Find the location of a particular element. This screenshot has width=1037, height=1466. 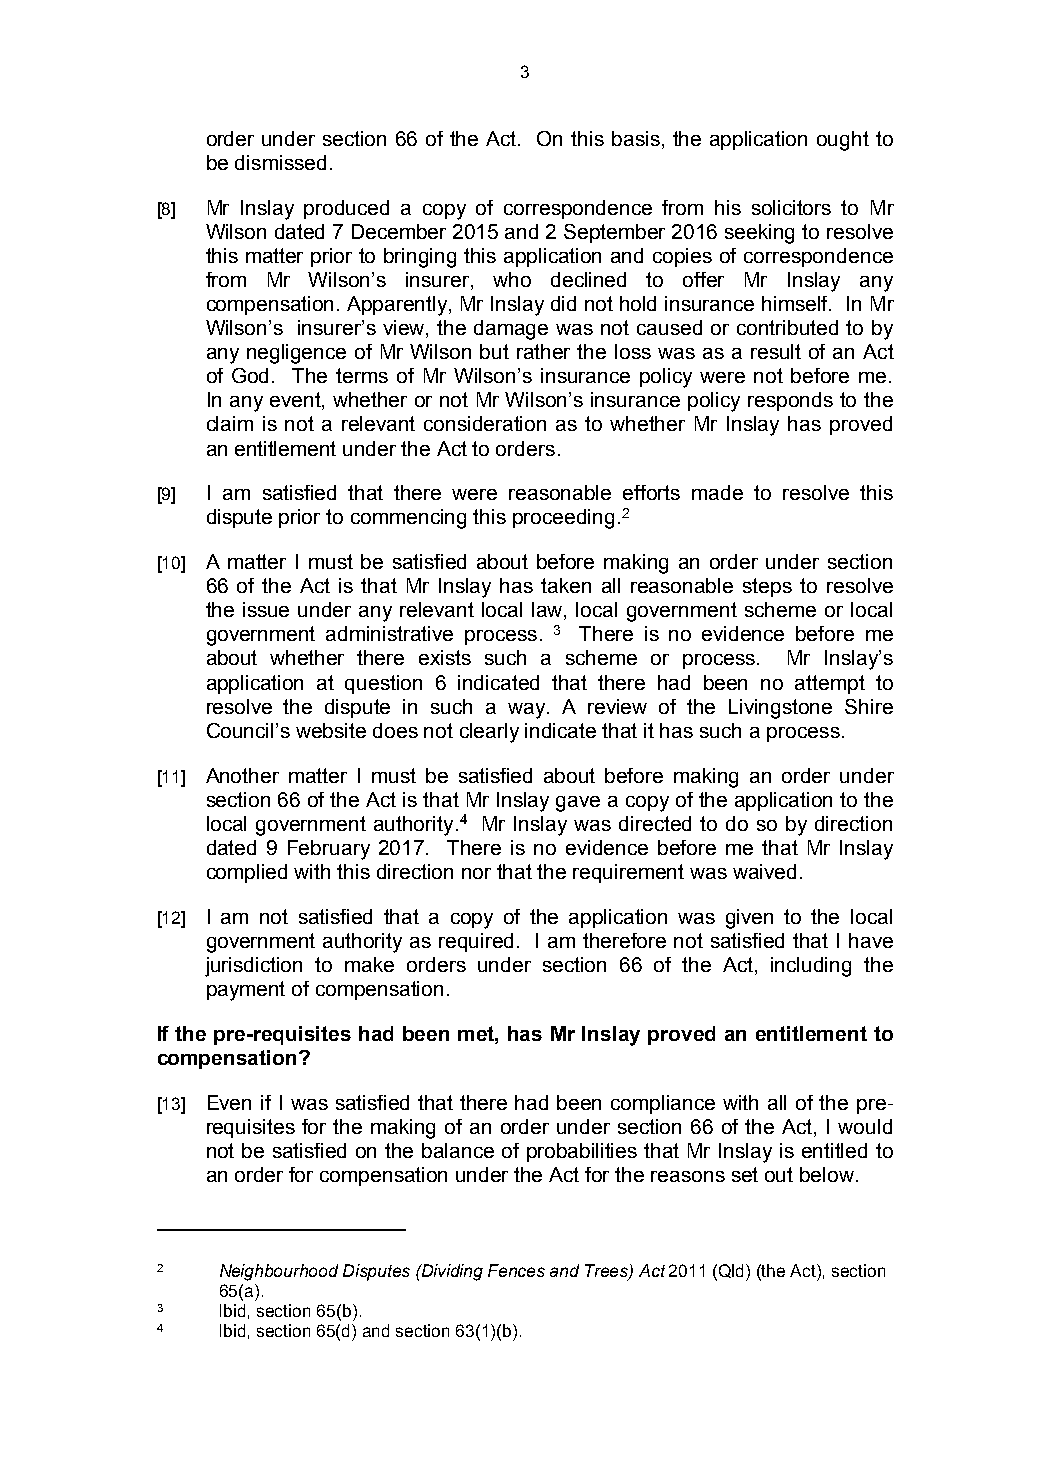

required is located at coordinates (476, 942).
